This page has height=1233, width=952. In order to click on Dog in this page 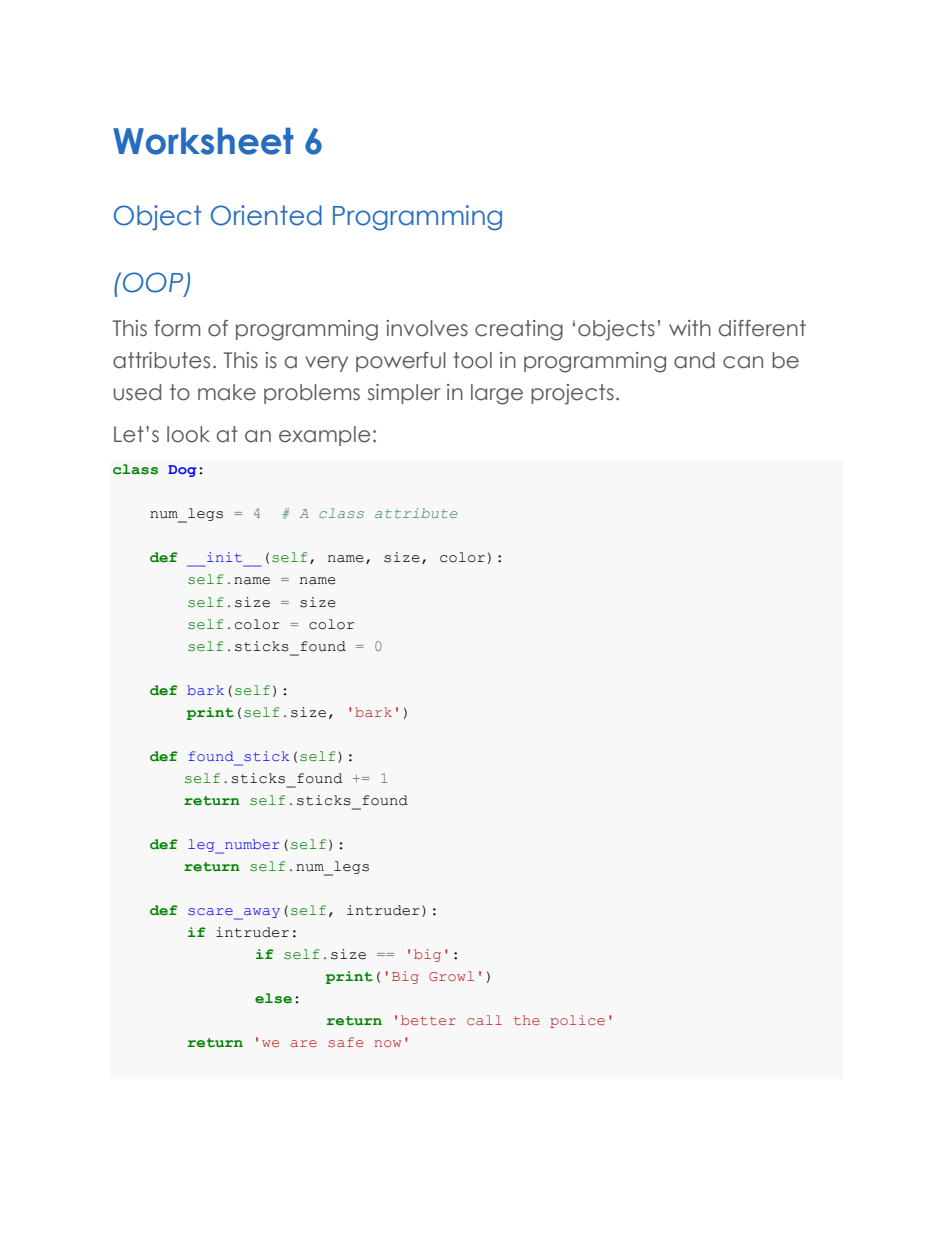, I will do `click(182, 471)`.
